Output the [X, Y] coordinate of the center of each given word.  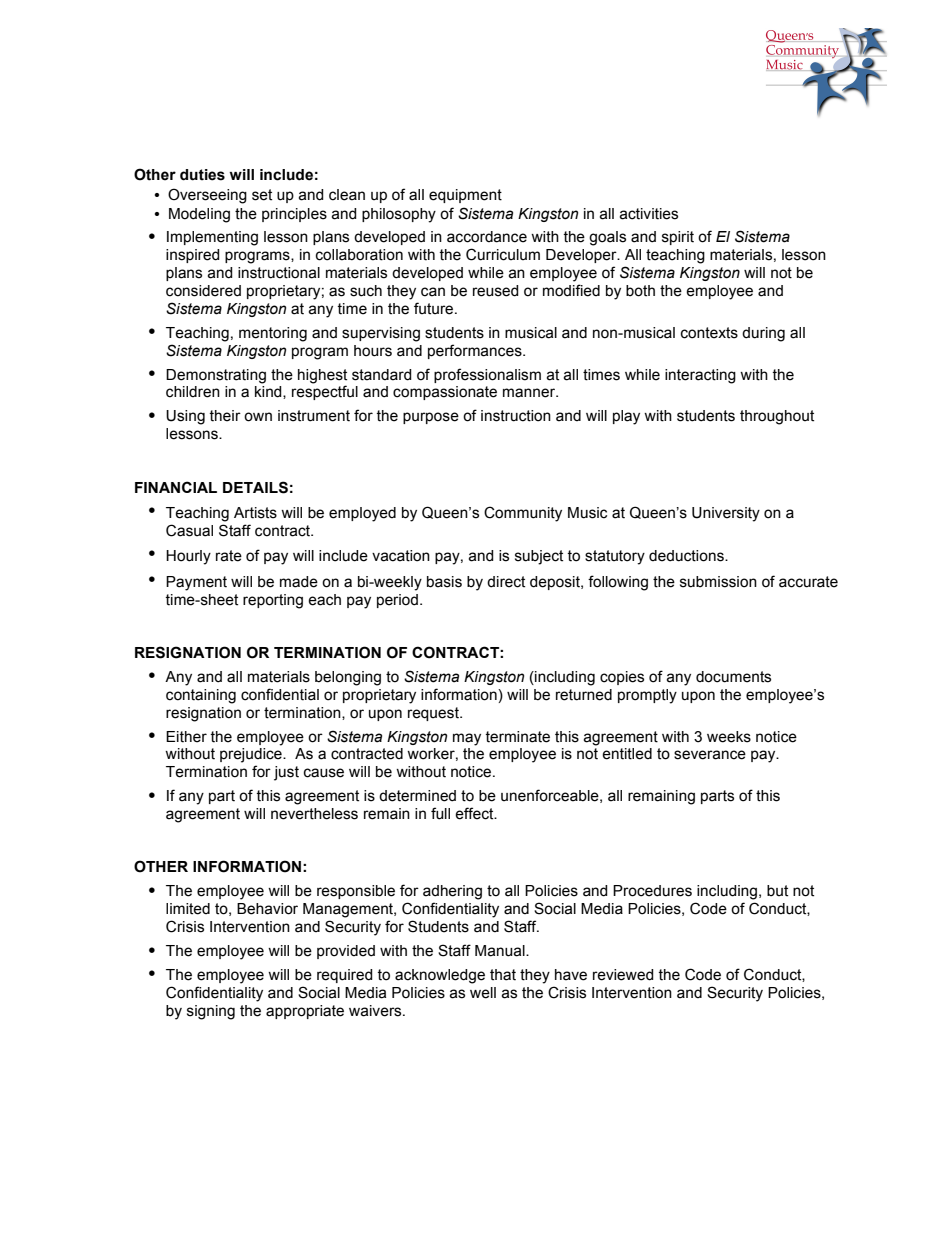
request [434, 714]
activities [648, 214]
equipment [465, 196]
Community [523, 514]
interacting [700, 376]
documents [733, 677]
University [726, 514]
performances [476, 351]
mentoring [273, 334]
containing [201, 696]
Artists [255, 513]
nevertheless [314, 814]
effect [475, 813]
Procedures [652, 891]
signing [211, 1012]
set [262, 195]
